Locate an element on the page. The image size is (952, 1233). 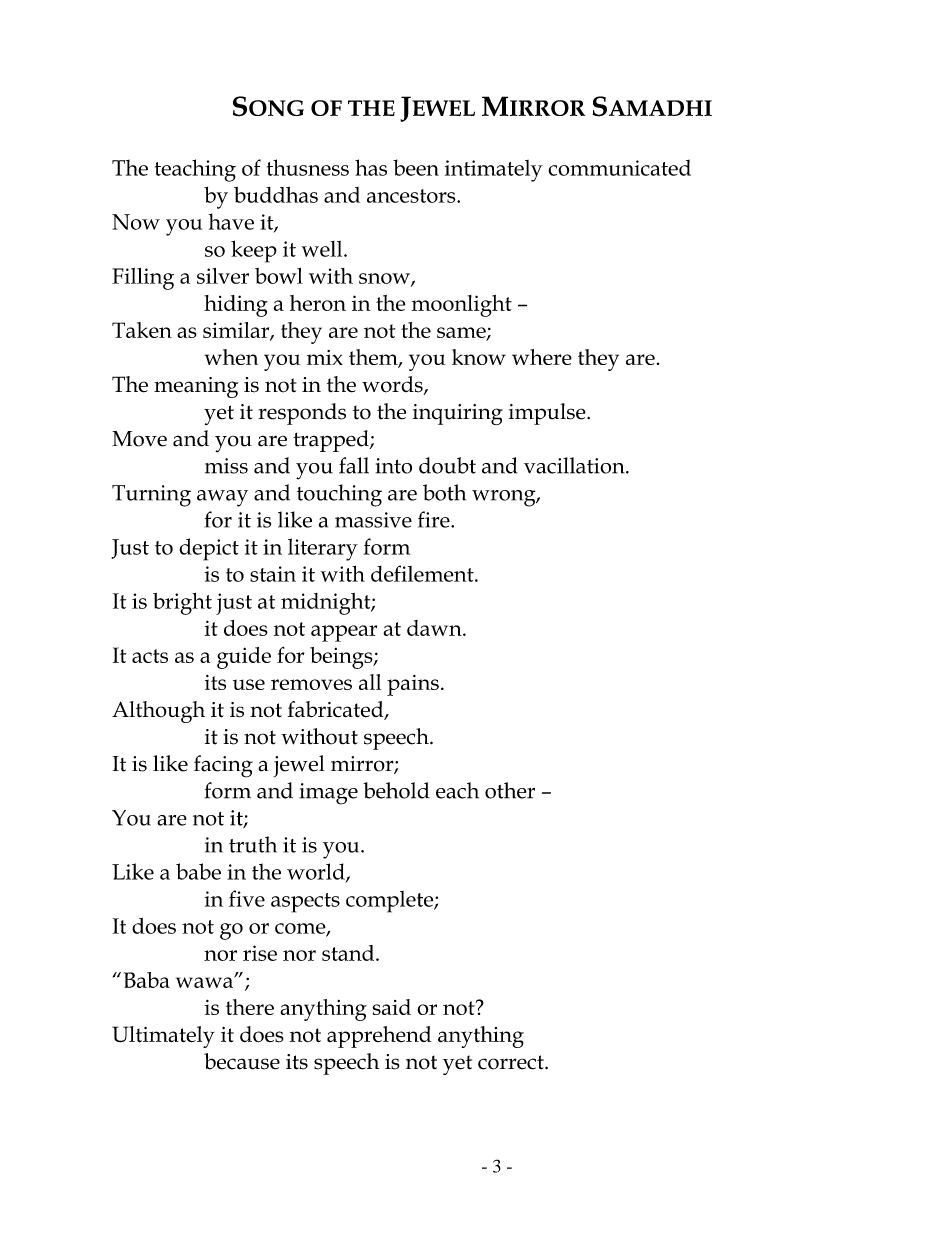
correct is located at coordinates (512, 1062).
